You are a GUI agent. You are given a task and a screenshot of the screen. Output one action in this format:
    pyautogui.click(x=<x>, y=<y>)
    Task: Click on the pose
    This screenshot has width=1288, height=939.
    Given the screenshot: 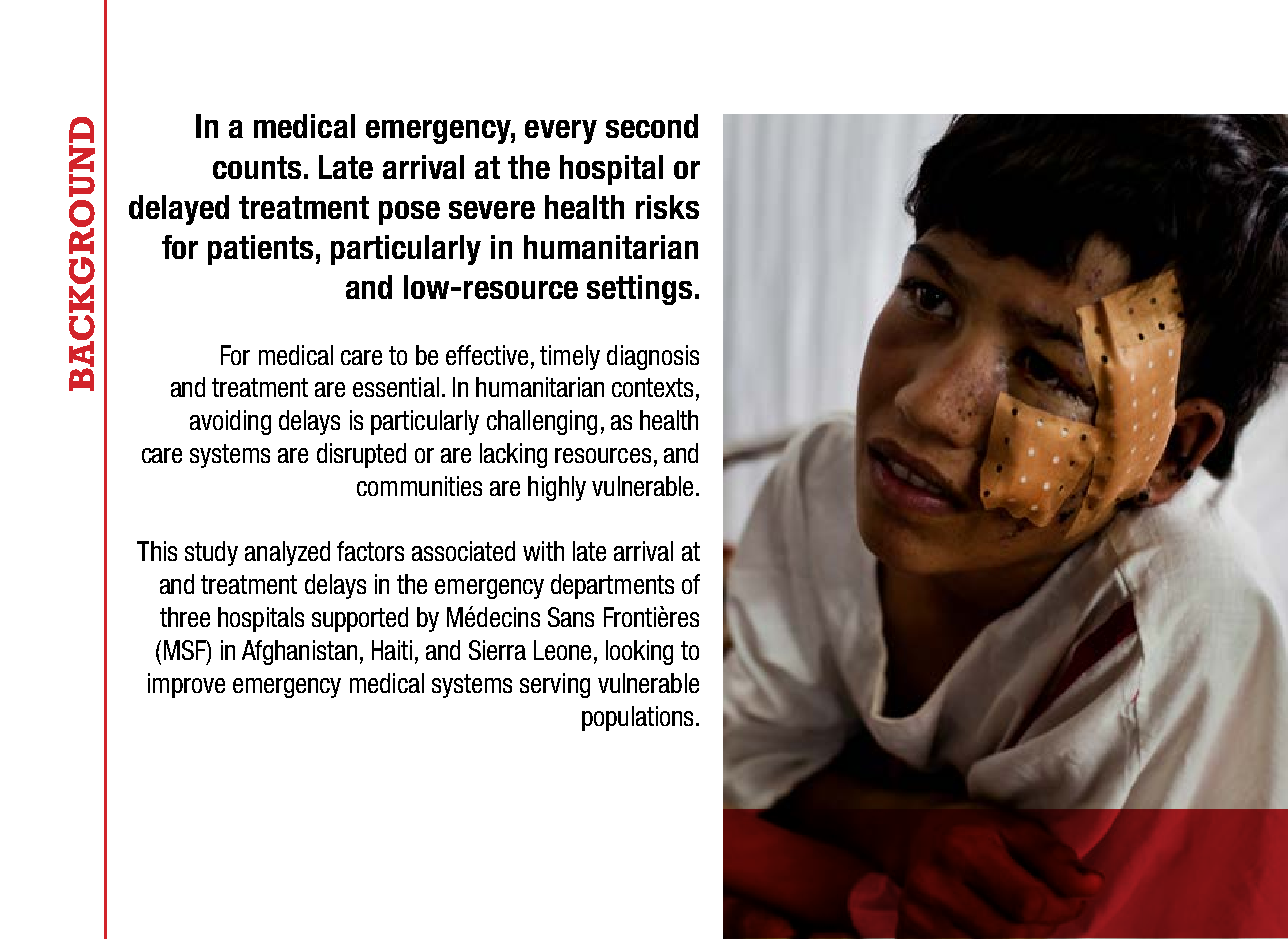 What is the action you would take?
    pyautogui.click(x=409, y=213)
